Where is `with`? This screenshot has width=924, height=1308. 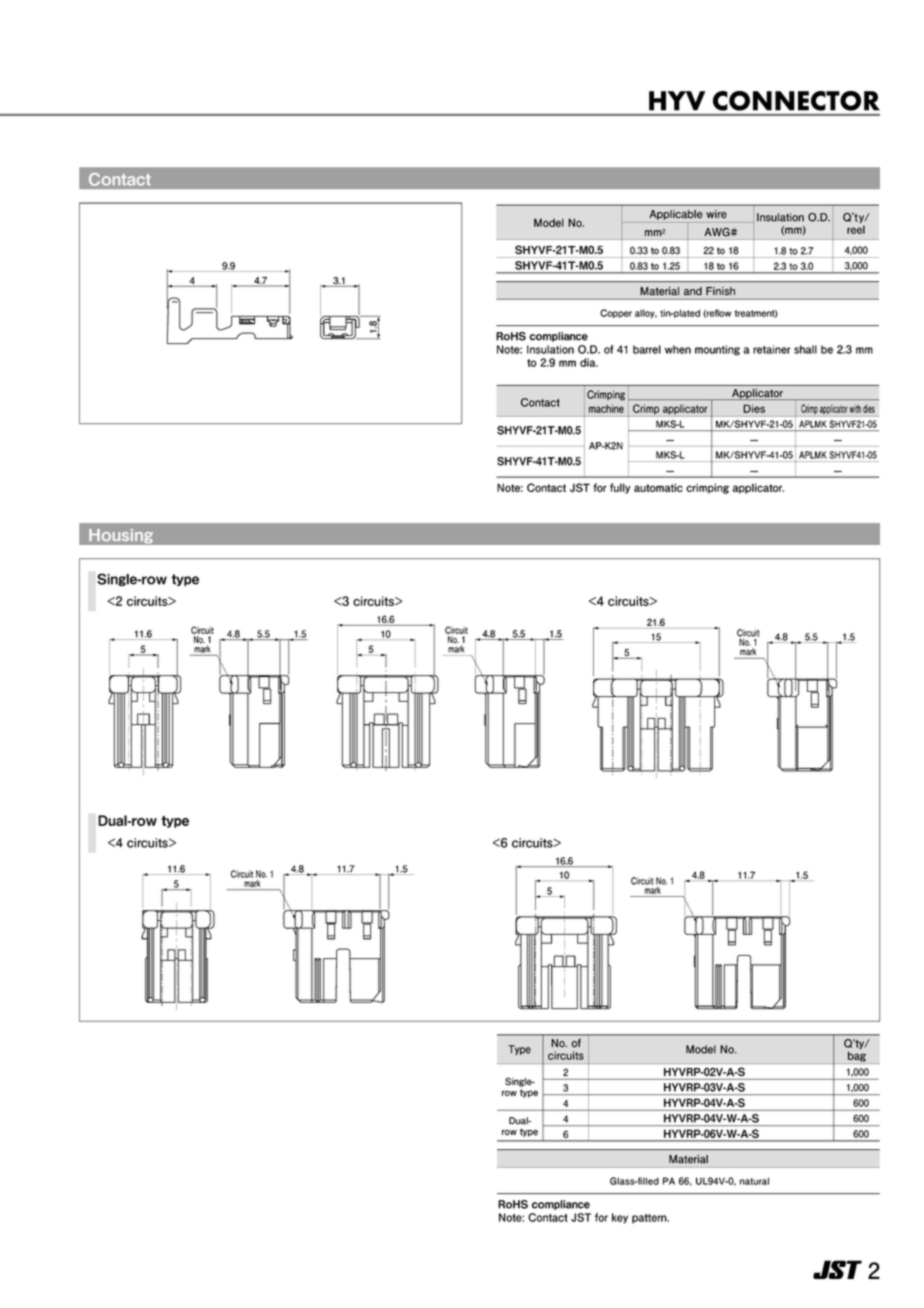
with is located at coordinates (855, 409).
